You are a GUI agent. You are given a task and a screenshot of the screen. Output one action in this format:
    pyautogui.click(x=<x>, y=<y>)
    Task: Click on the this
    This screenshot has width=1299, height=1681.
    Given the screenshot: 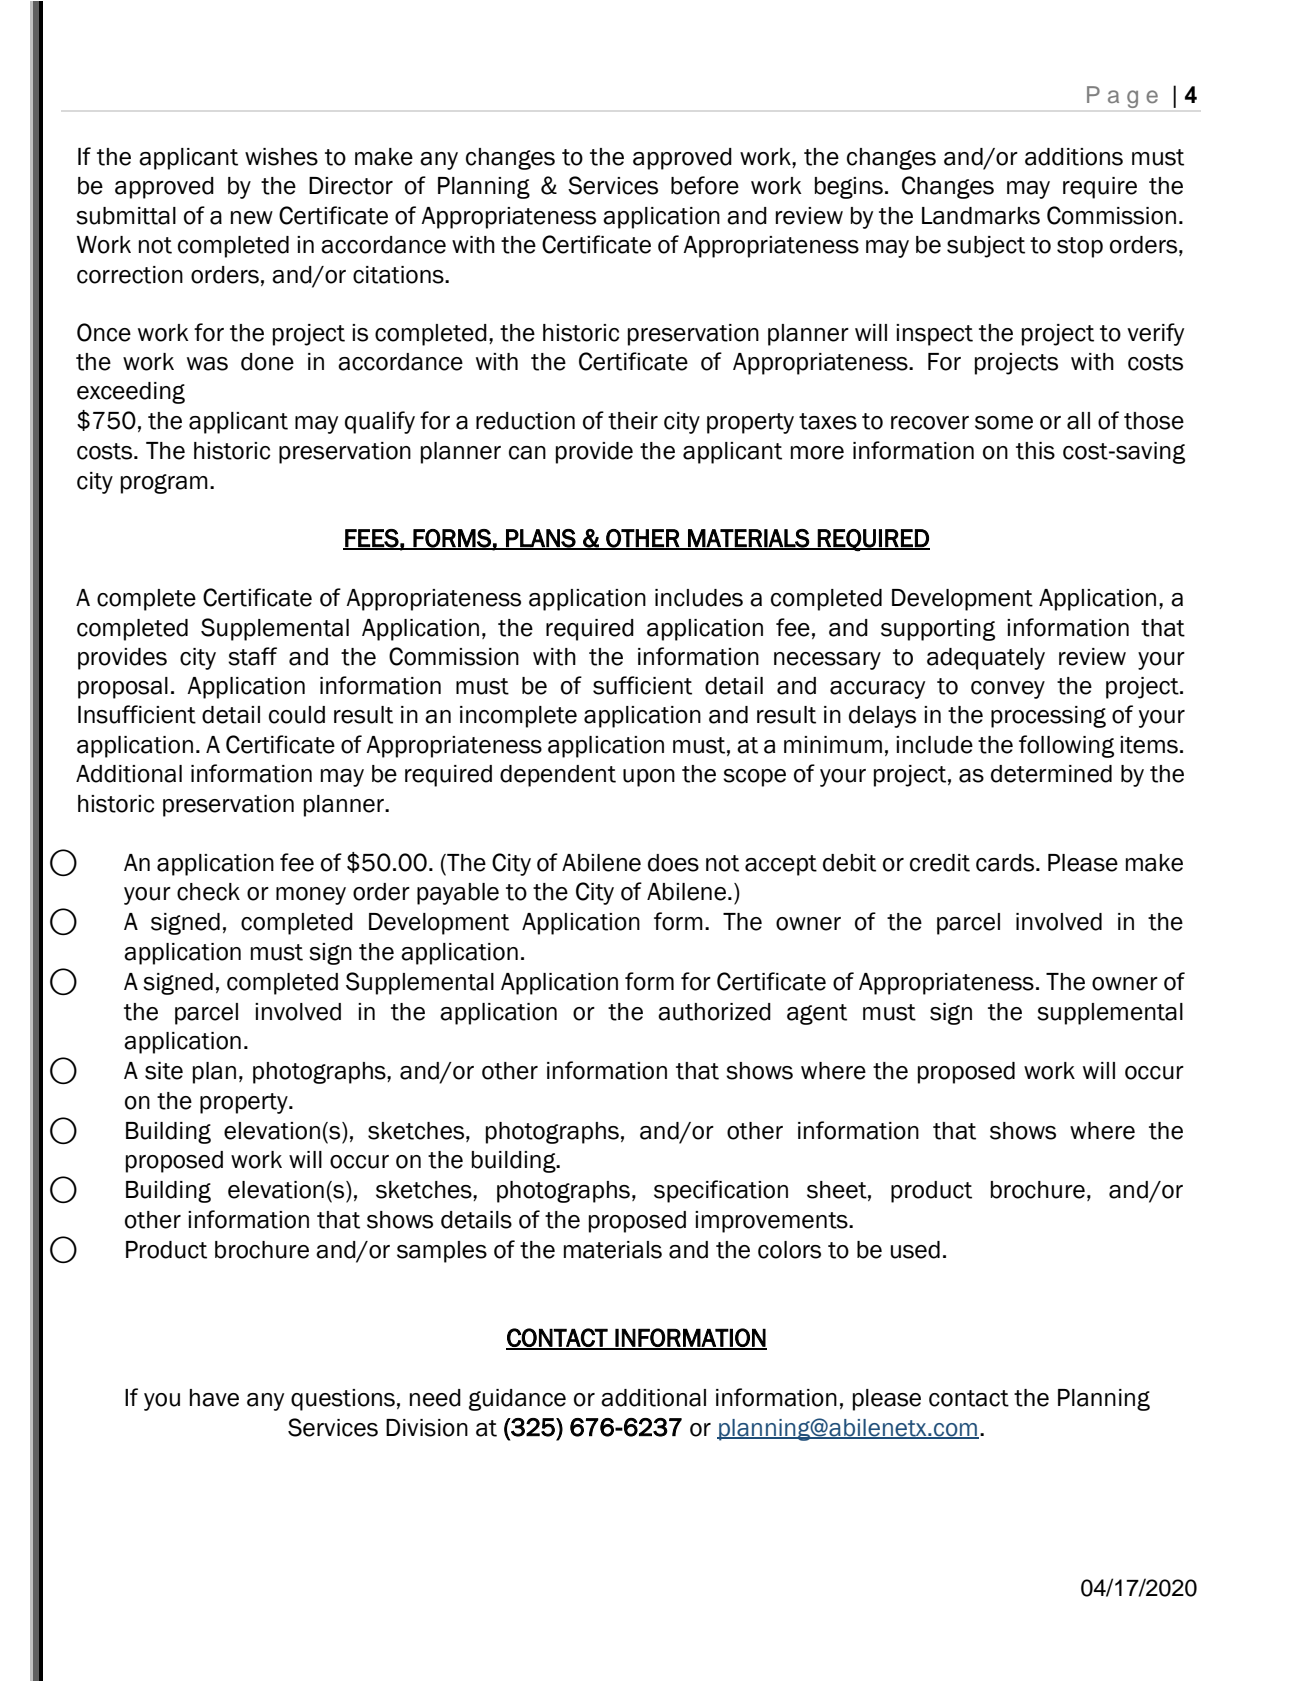 What is the action you would take?
    pyautogui.click(x=1035, y=451)
